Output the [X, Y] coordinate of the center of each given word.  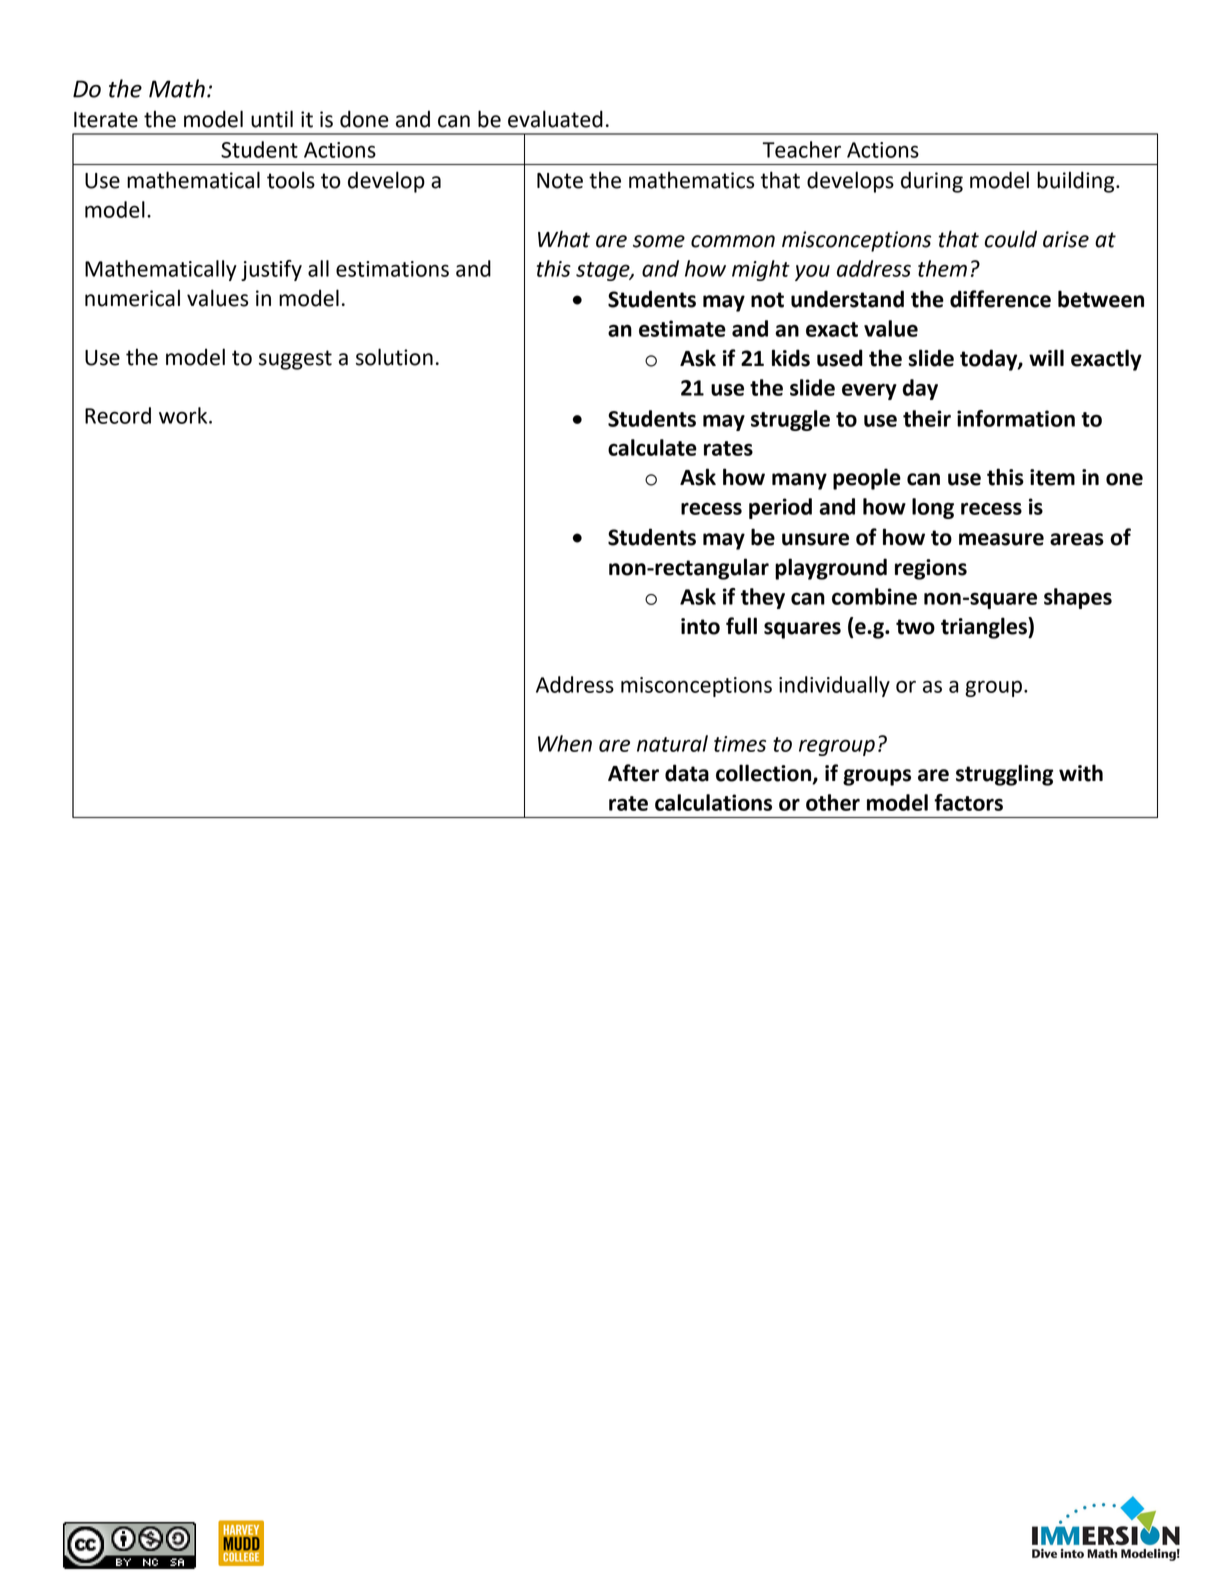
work [184, 415]
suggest [295, 360]
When [565, 743]
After [633, 773]
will [1046, 357]
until [272, 119]
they [763, 598]
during [932, 182]
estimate [682, 328]
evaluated [555, 119]
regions [931, 569]
